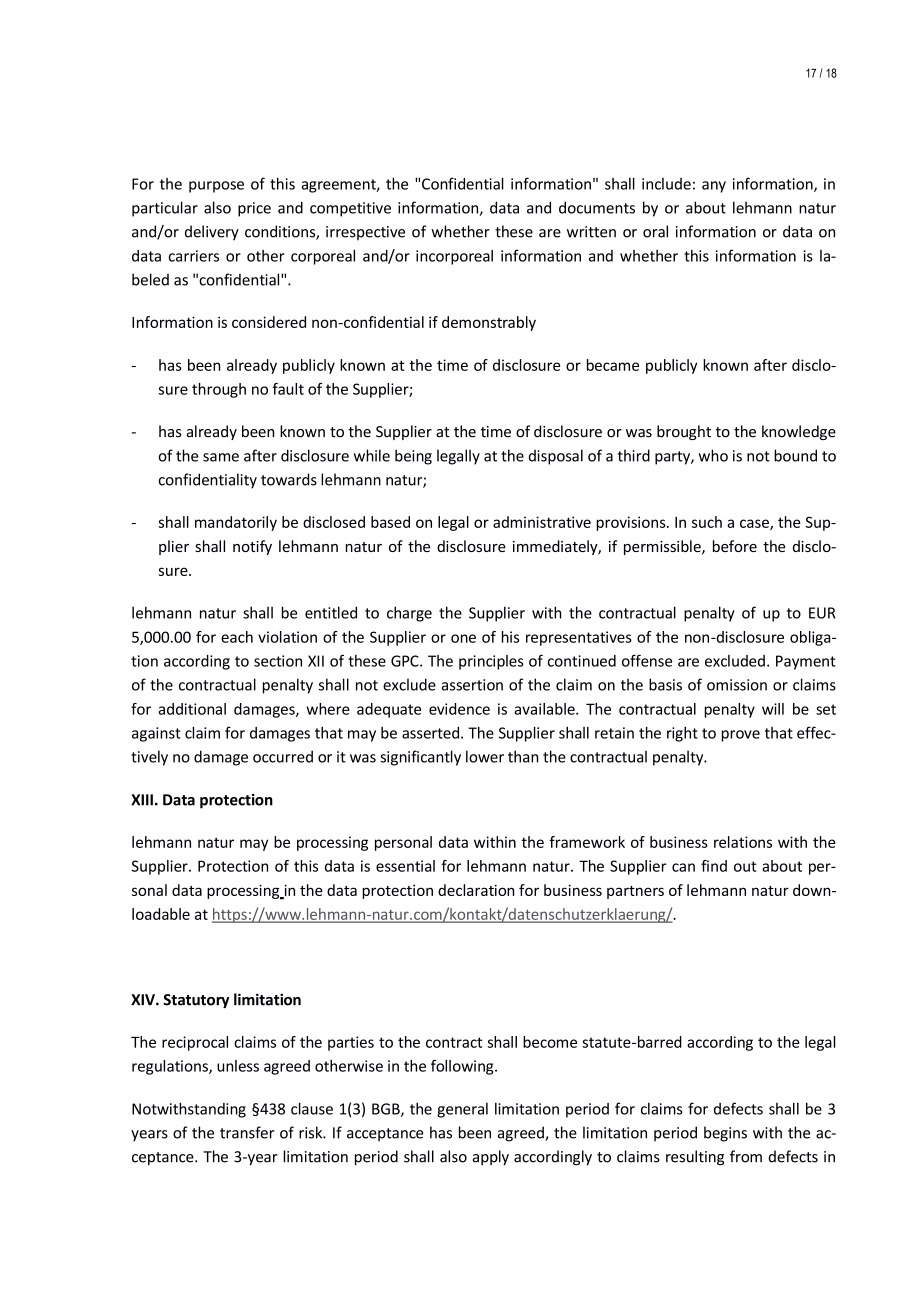  What do you see at coordinates (413, 457) in the image?
I see `being` at bounding box center [413, 457].
